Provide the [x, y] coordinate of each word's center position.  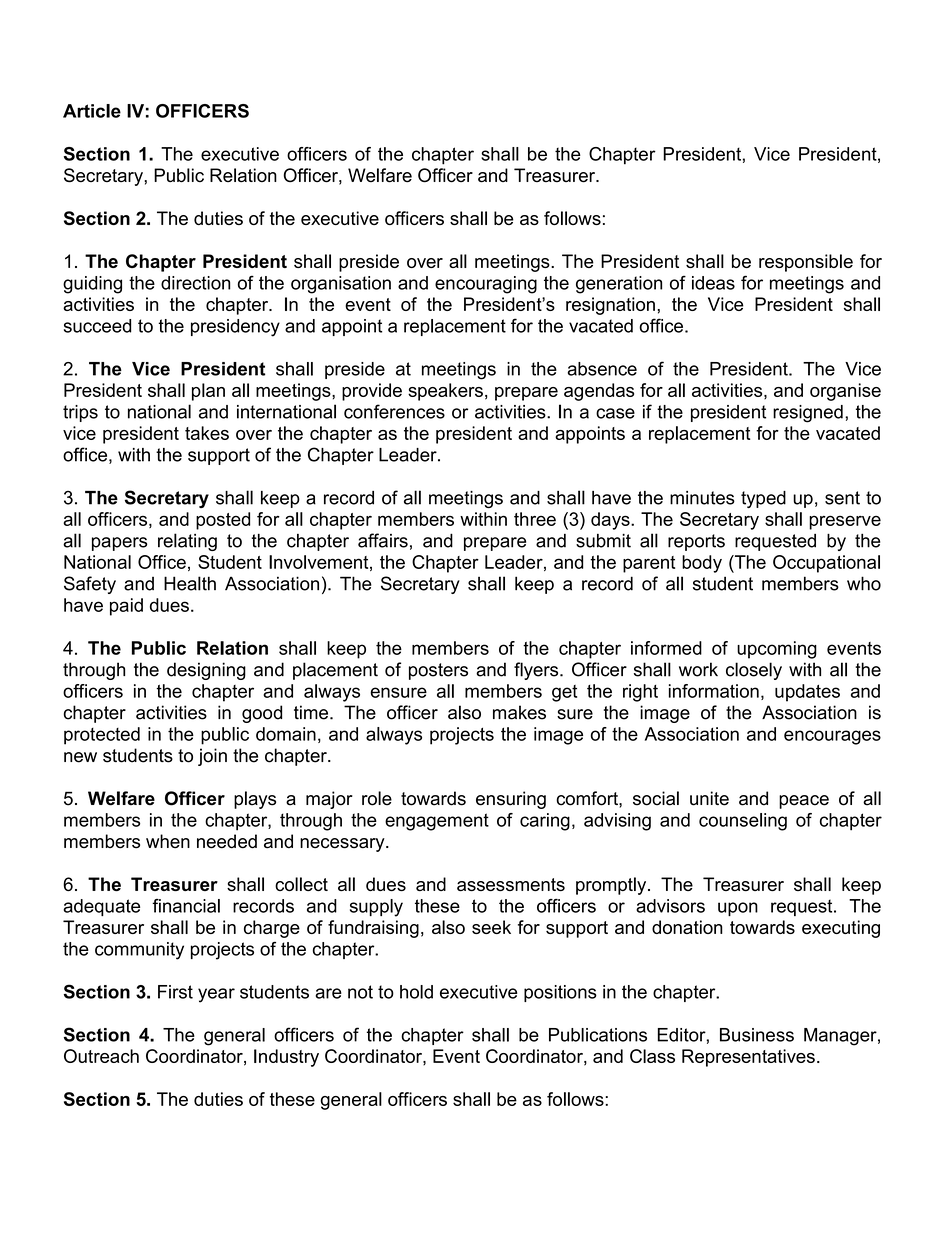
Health [190, 583]
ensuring [511, 800]
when [168, 841]
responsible [806, 263]
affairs [383, 540]
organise [845, 392]
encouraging [486, 285]
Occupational [826, 564]
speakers [445, 392]
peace [804, 802]
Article [92, 111]
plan [208, 392]
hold [416, 992]
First [175, 992]
